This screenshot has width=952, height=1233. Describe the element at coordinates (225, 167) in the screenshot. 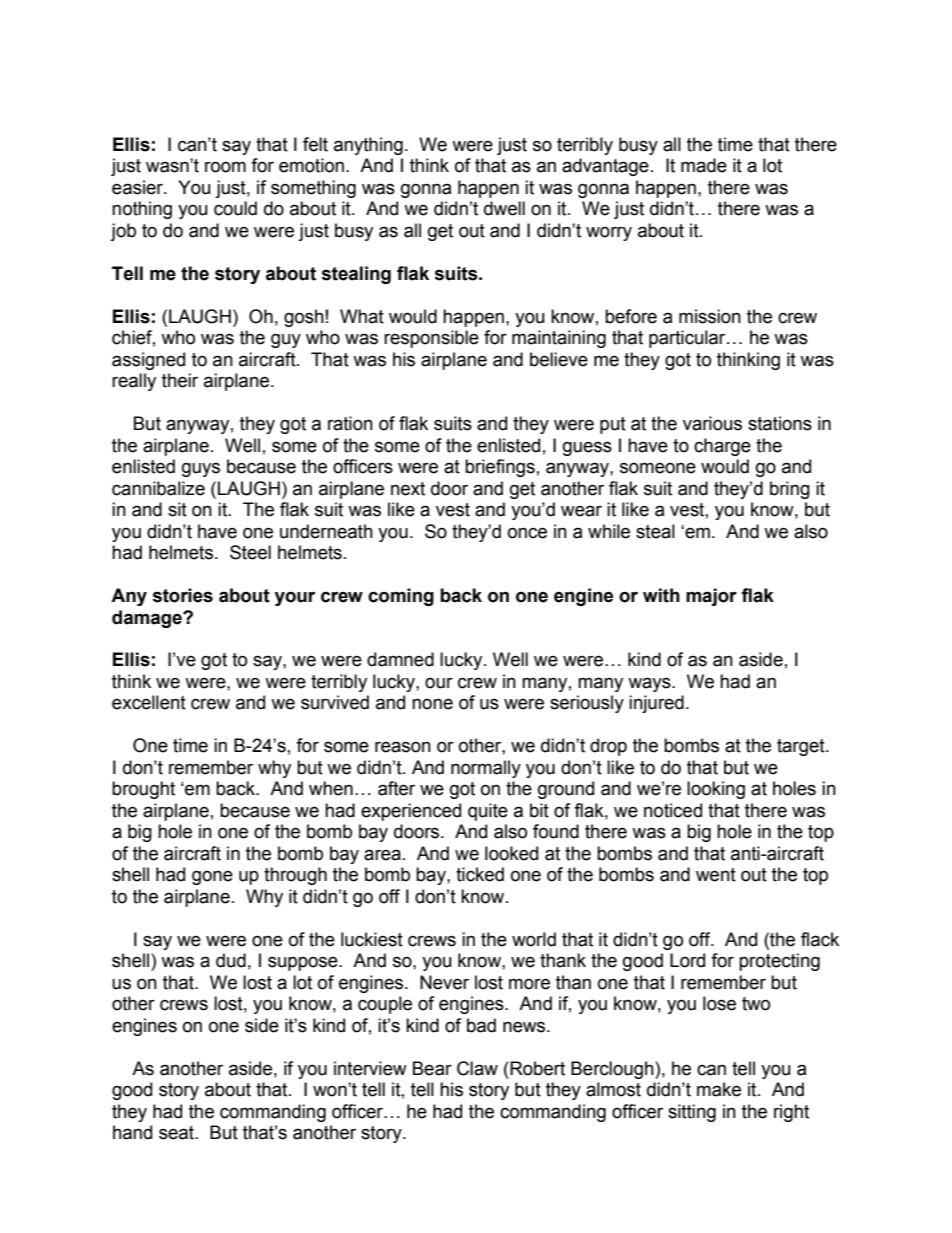

I see `room` at that location.
